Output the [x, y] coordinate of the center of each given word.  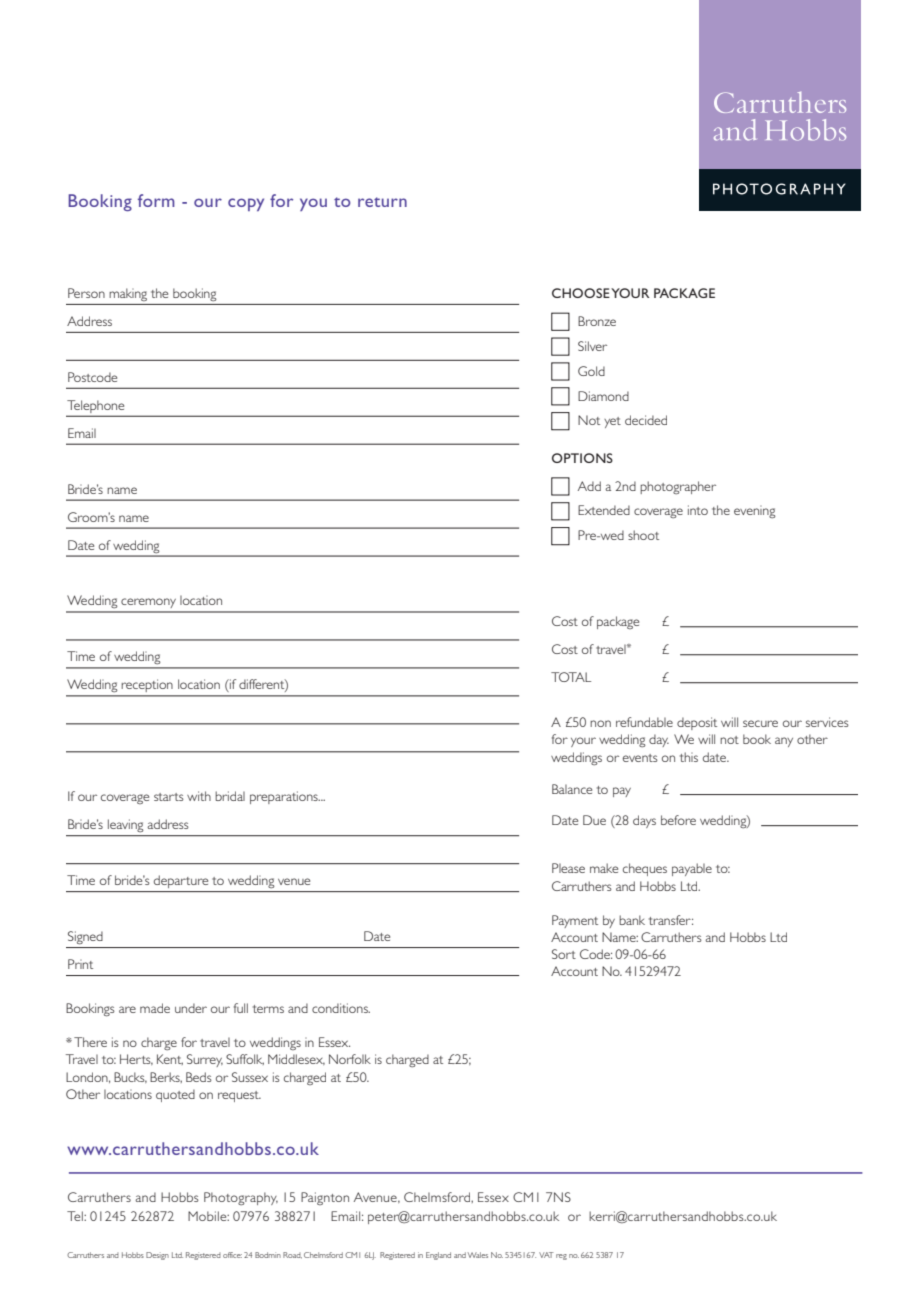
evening [755, 512]
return [382, 202]
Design [157, 1256]
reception [147, 686]
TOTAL [571, 677]
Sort [564, 954]
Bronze [597, 321]
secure [760, 723]
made [155, 1008]
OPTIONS [582, 458]
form [156, 200]
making [128, 294]
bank [632, 920]
